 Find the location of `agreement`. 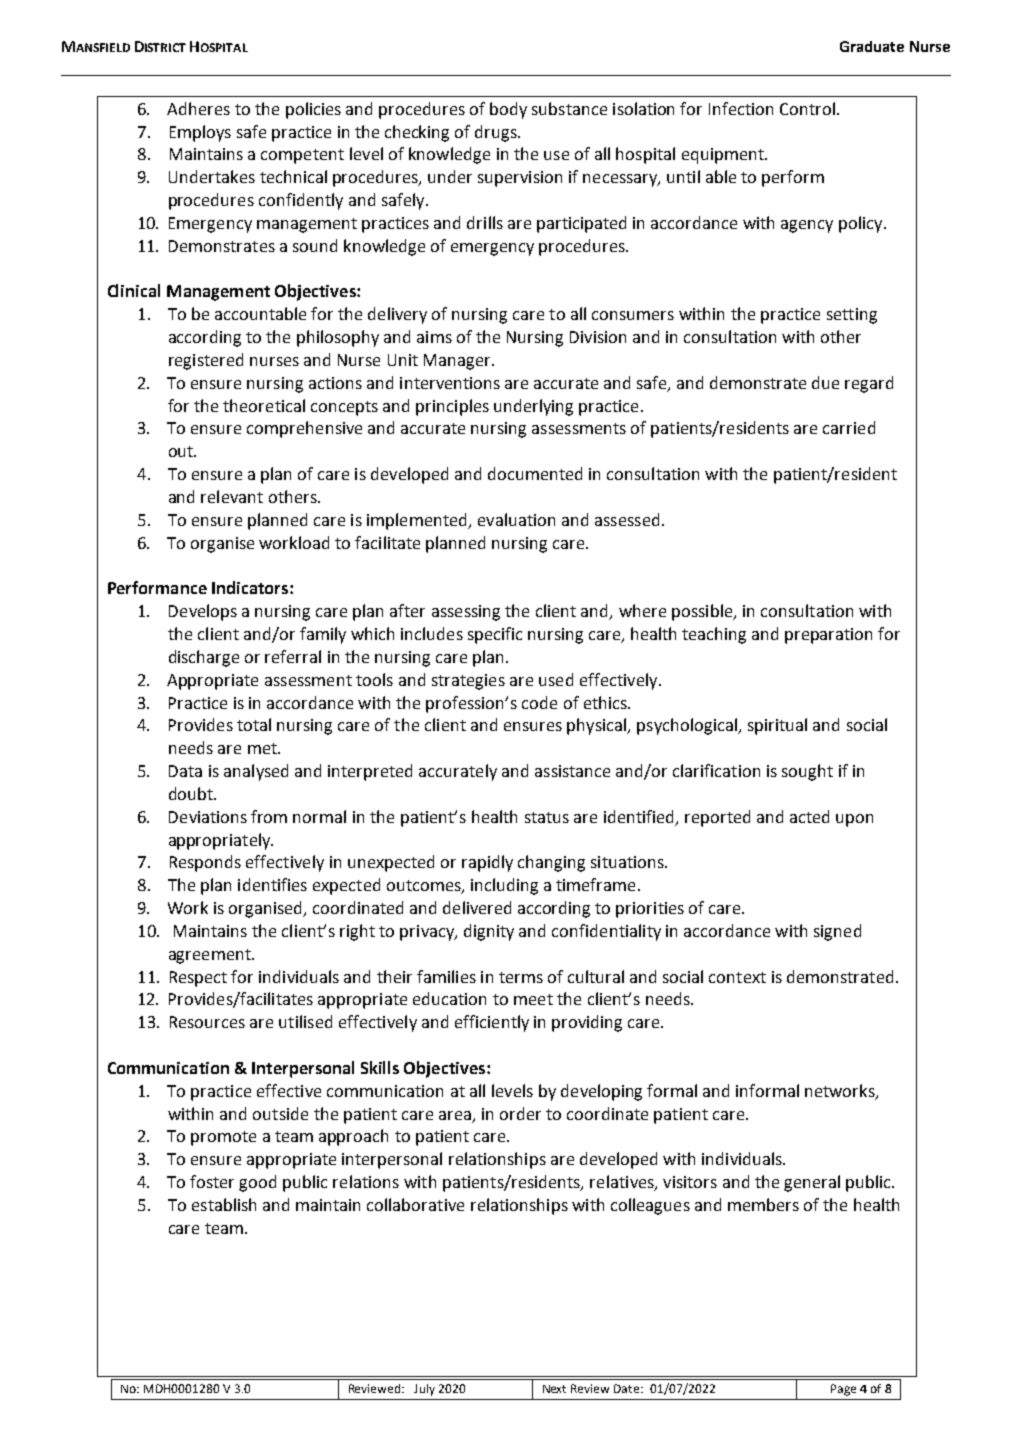

agreement is located at coordinates (211, 956).
